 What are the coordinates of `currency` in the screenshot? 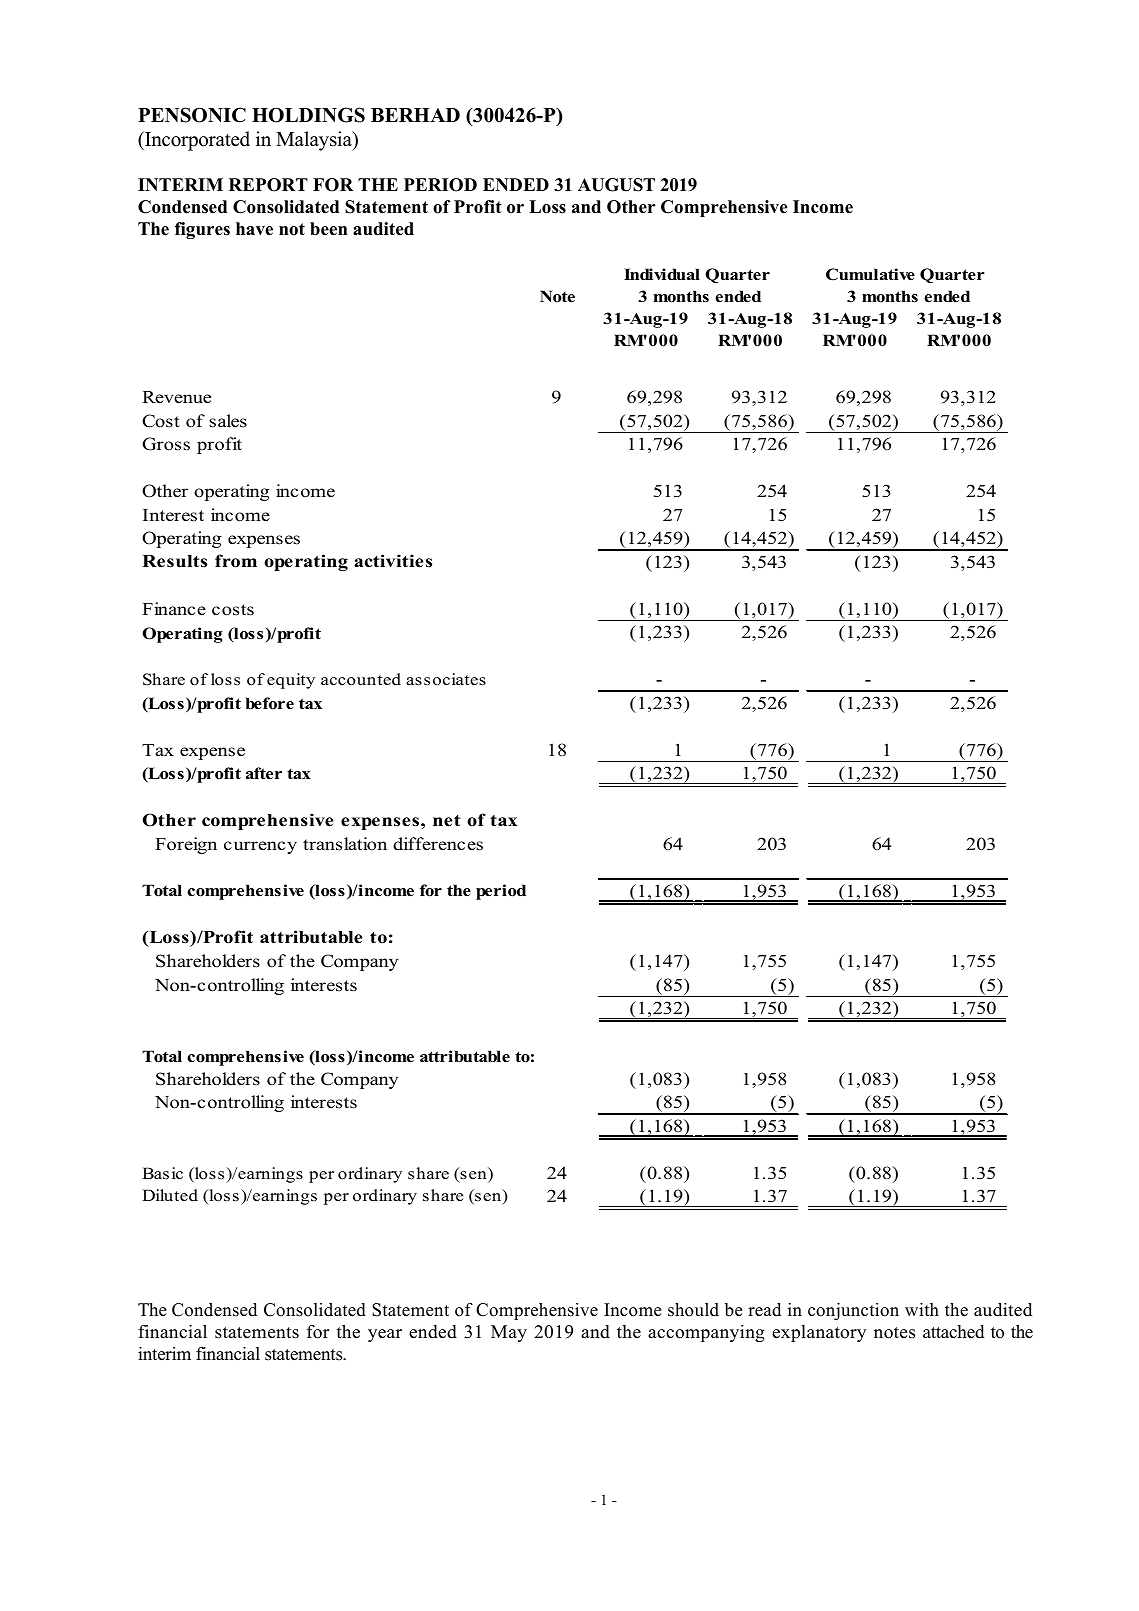 It's located at (260, 847).
